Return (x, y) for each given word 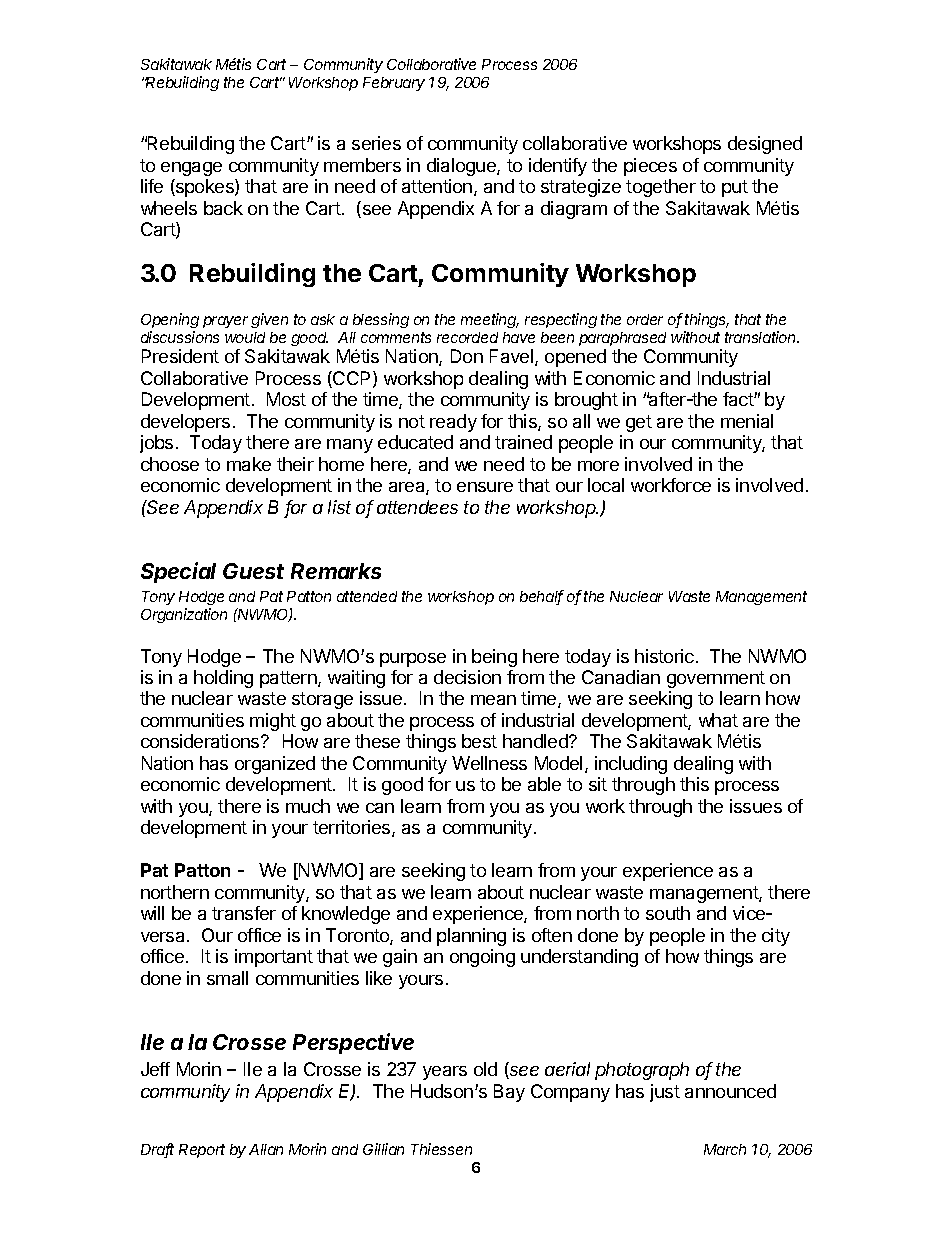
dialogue (462, 167)
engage (191, 169)
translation (762, 337)
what (718, 720)
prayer (225, 322)
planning (471, 937)
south (668, 913)
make (249, 464)
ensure (485, 487)
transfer (244, 913)
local (606, 485)
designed (765, 145)
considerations (201, 741)
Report (202, 1151)
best (479, 741)
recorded (467, 337)
